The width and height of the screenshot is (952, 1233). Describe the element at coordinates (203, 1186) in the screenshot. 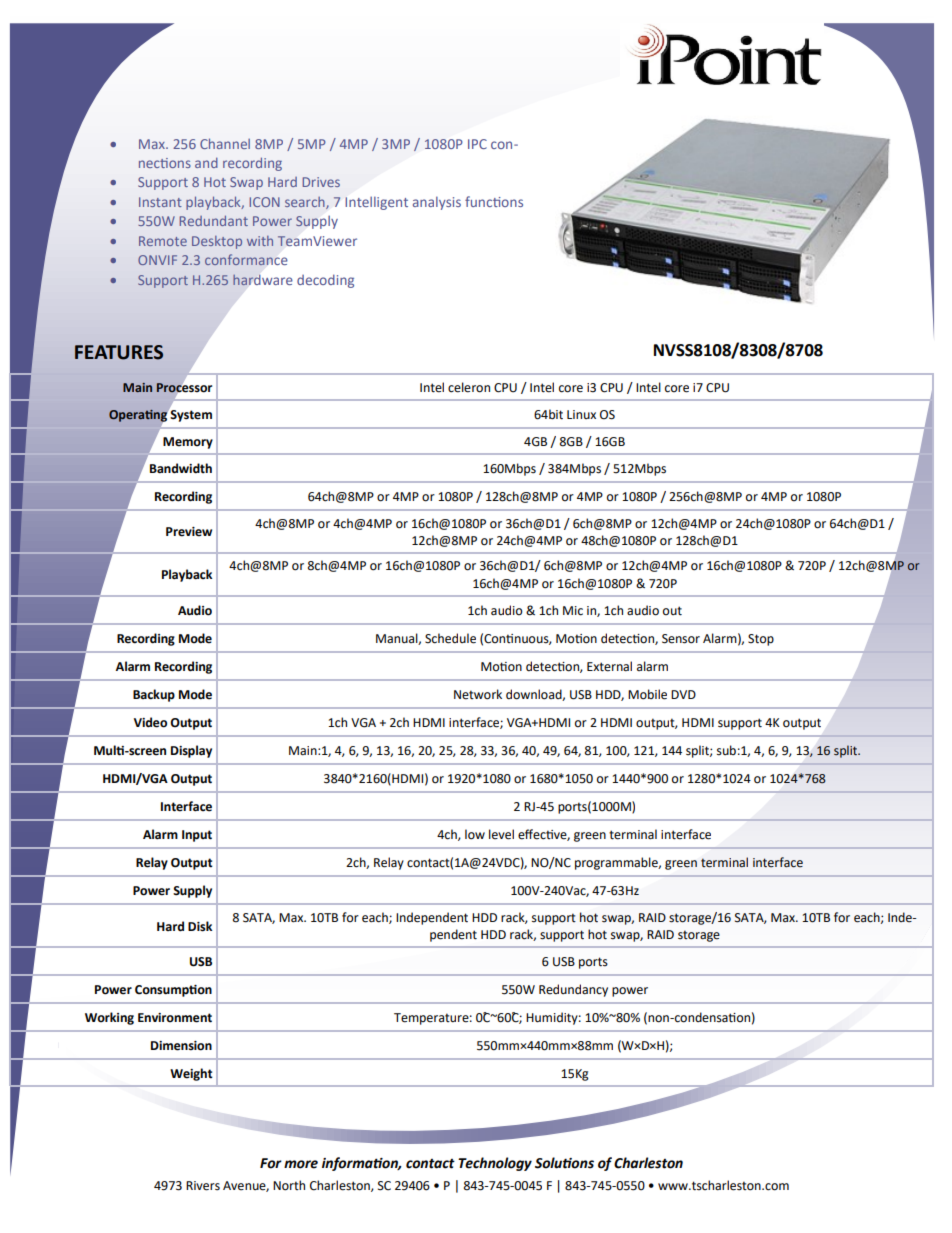

I see `Rivers` at that location.
